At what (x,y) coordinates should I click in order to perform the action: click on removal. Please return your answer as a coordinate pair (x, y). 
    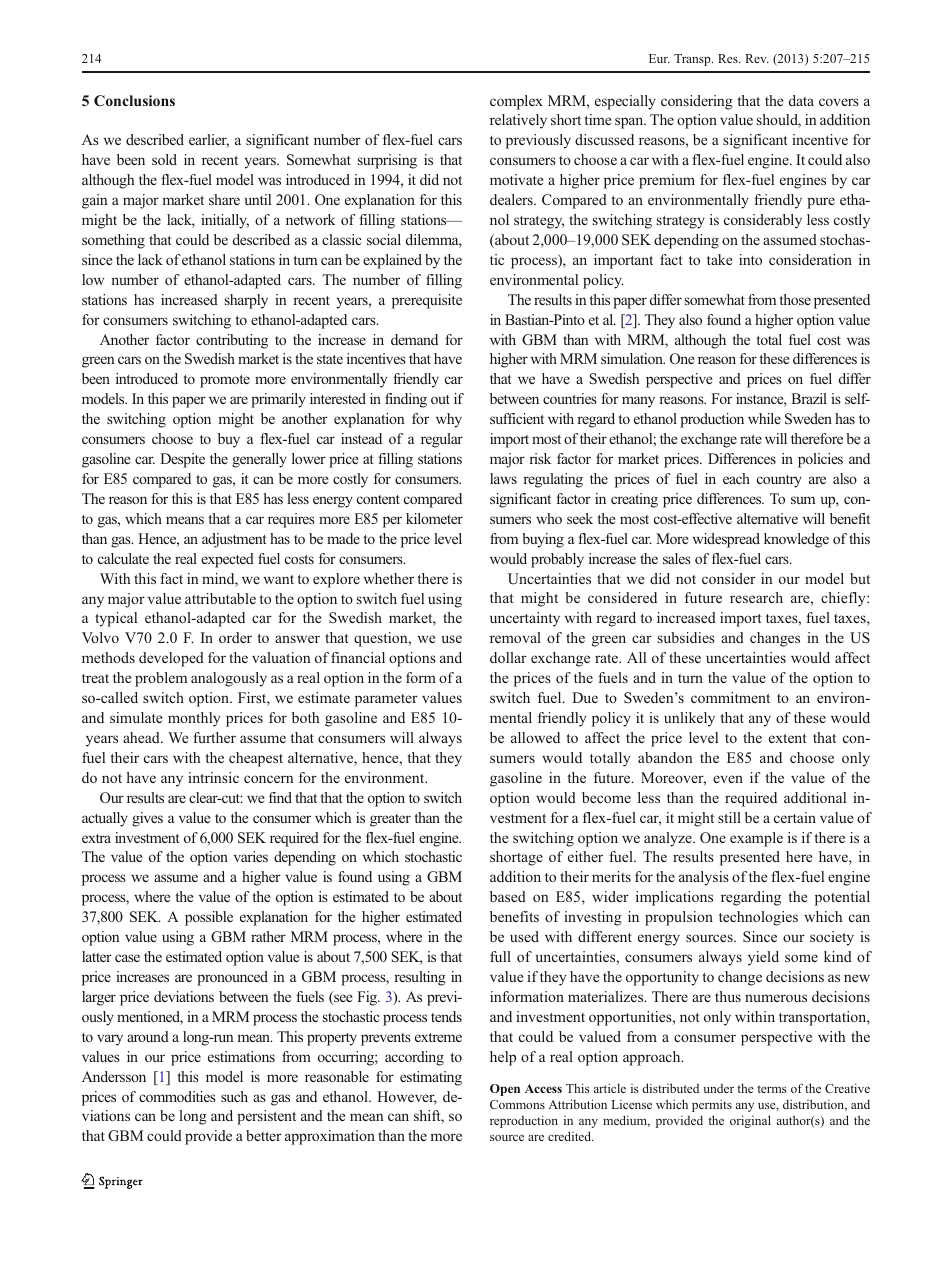
    Looking at the image, I should click on (515, 637).
